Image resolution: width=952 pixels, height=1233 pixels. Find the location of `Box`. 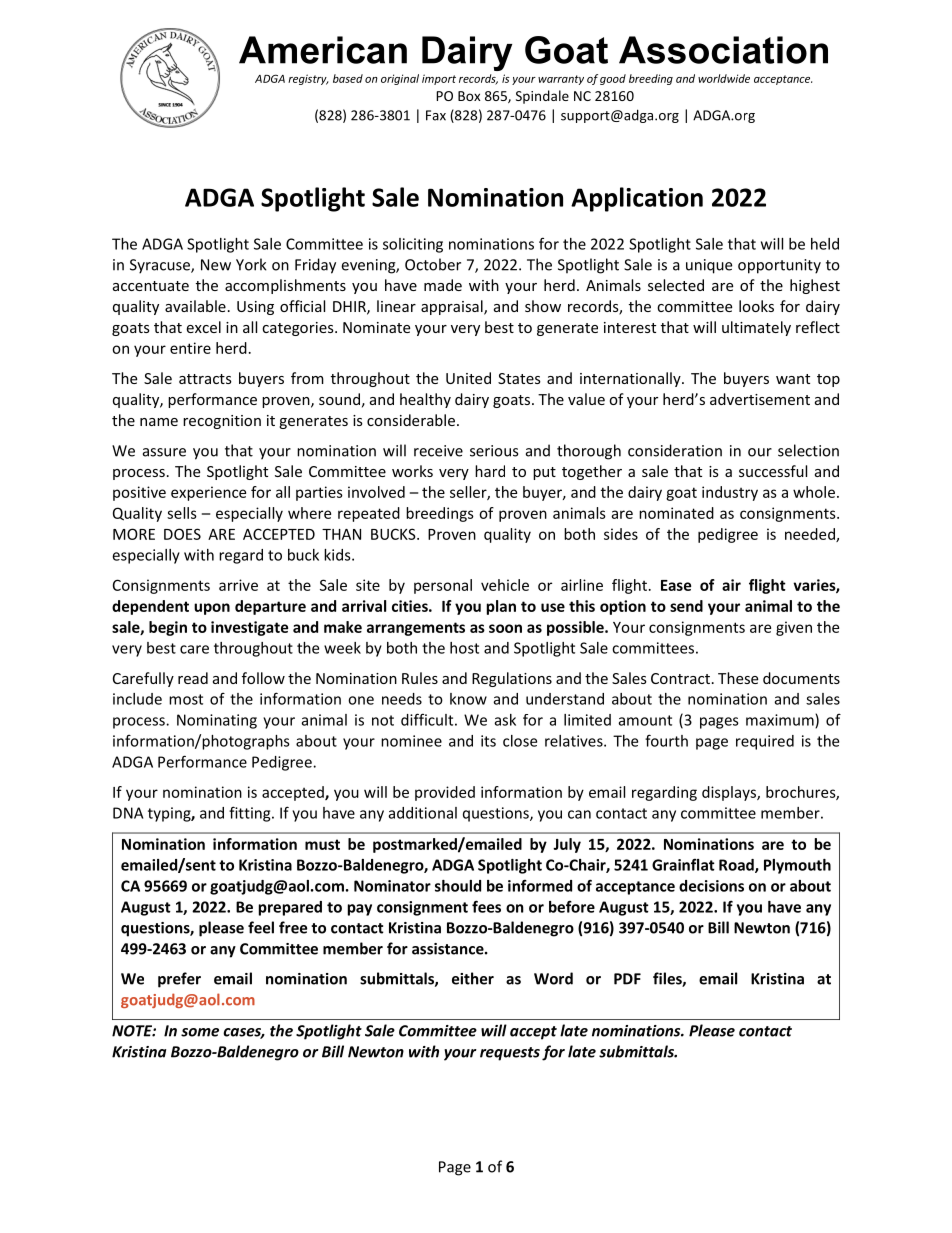

Box is located at coordinates (469, 96).
